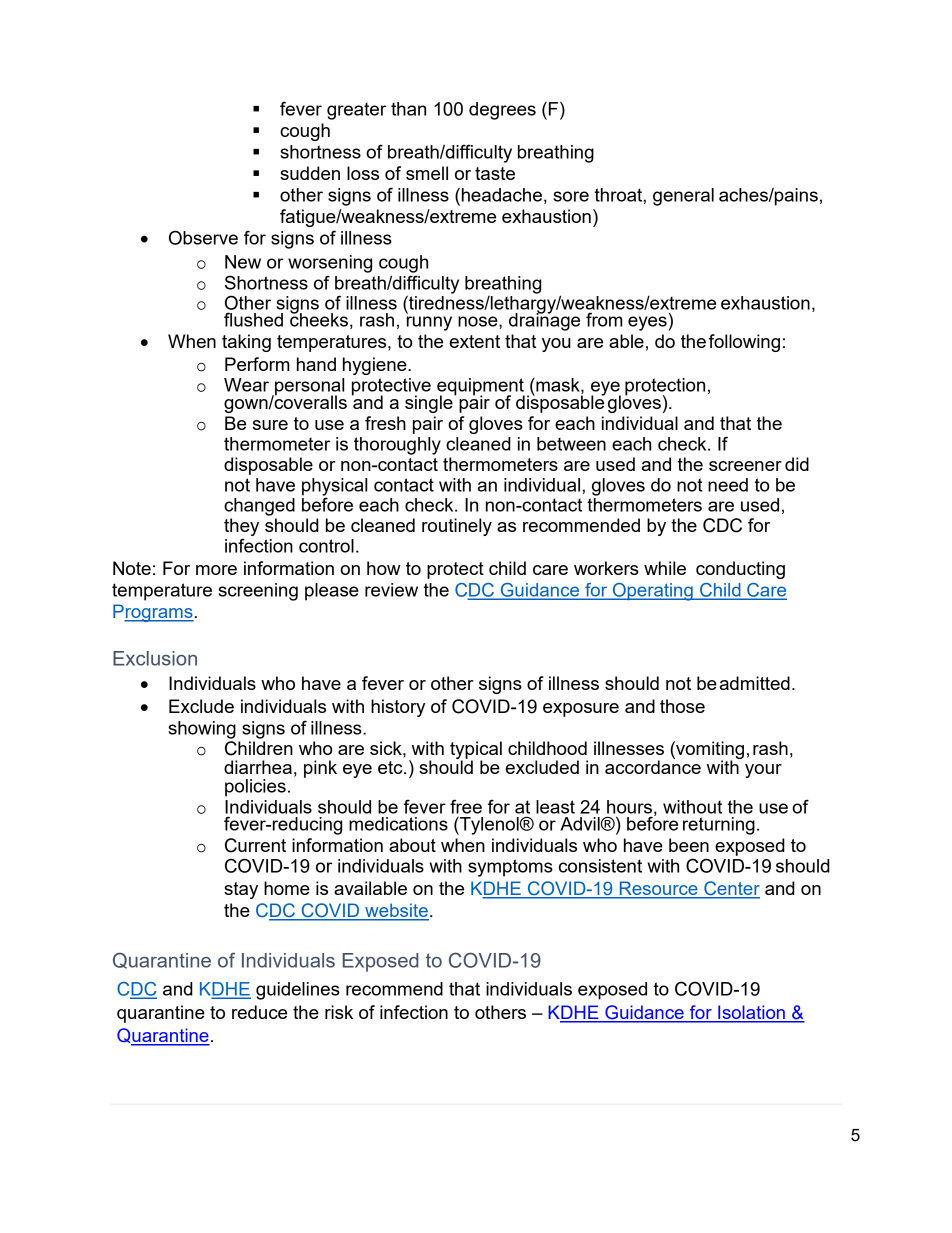 The height and width of the document is (1233, 952). What do you see at coordinates (502, 111) in the document?
I see `degrees` at bounding box center [502, 111].
